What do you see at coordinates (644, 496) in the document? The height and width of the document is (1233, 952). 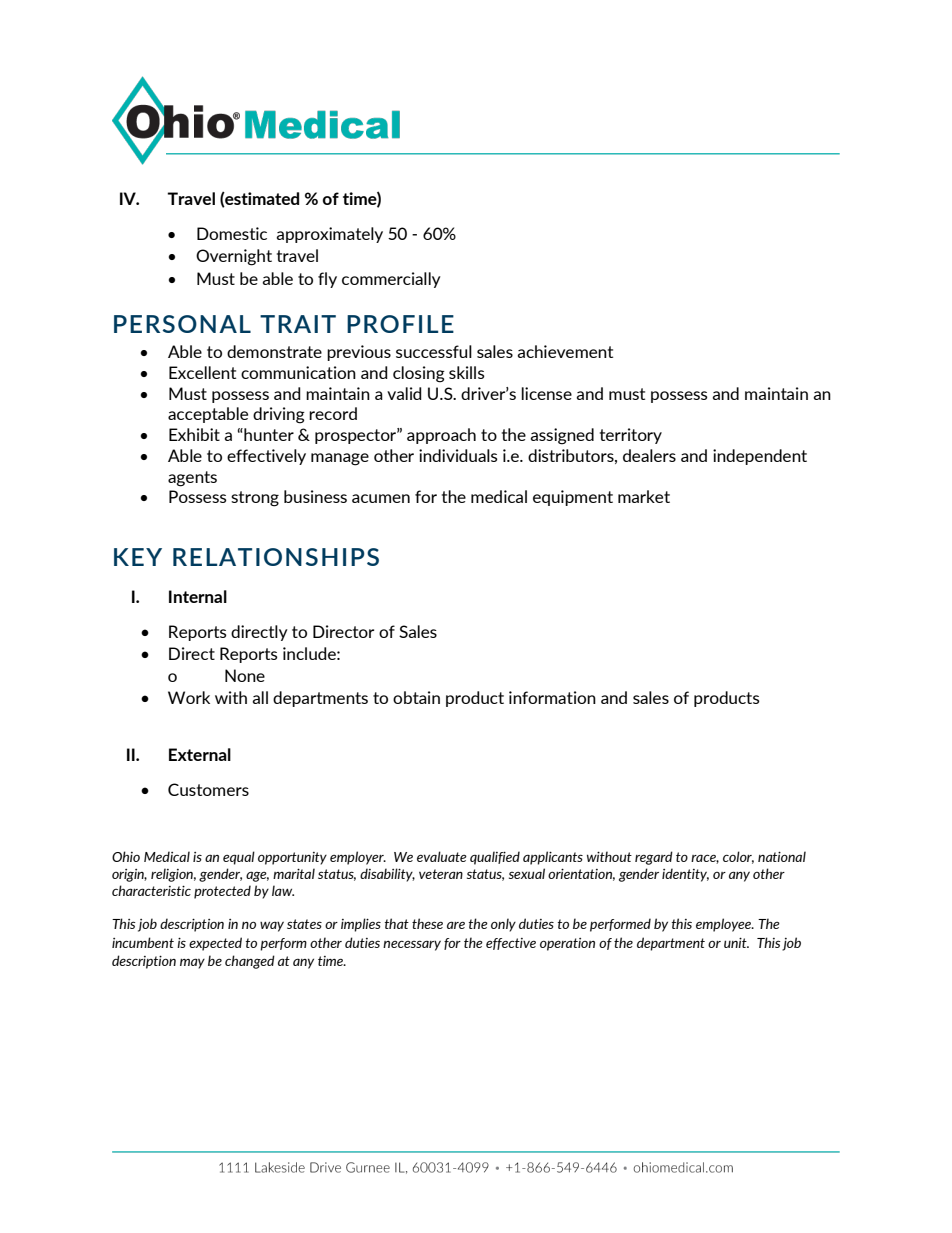 I see `market` at bounding box center [644, 496].
